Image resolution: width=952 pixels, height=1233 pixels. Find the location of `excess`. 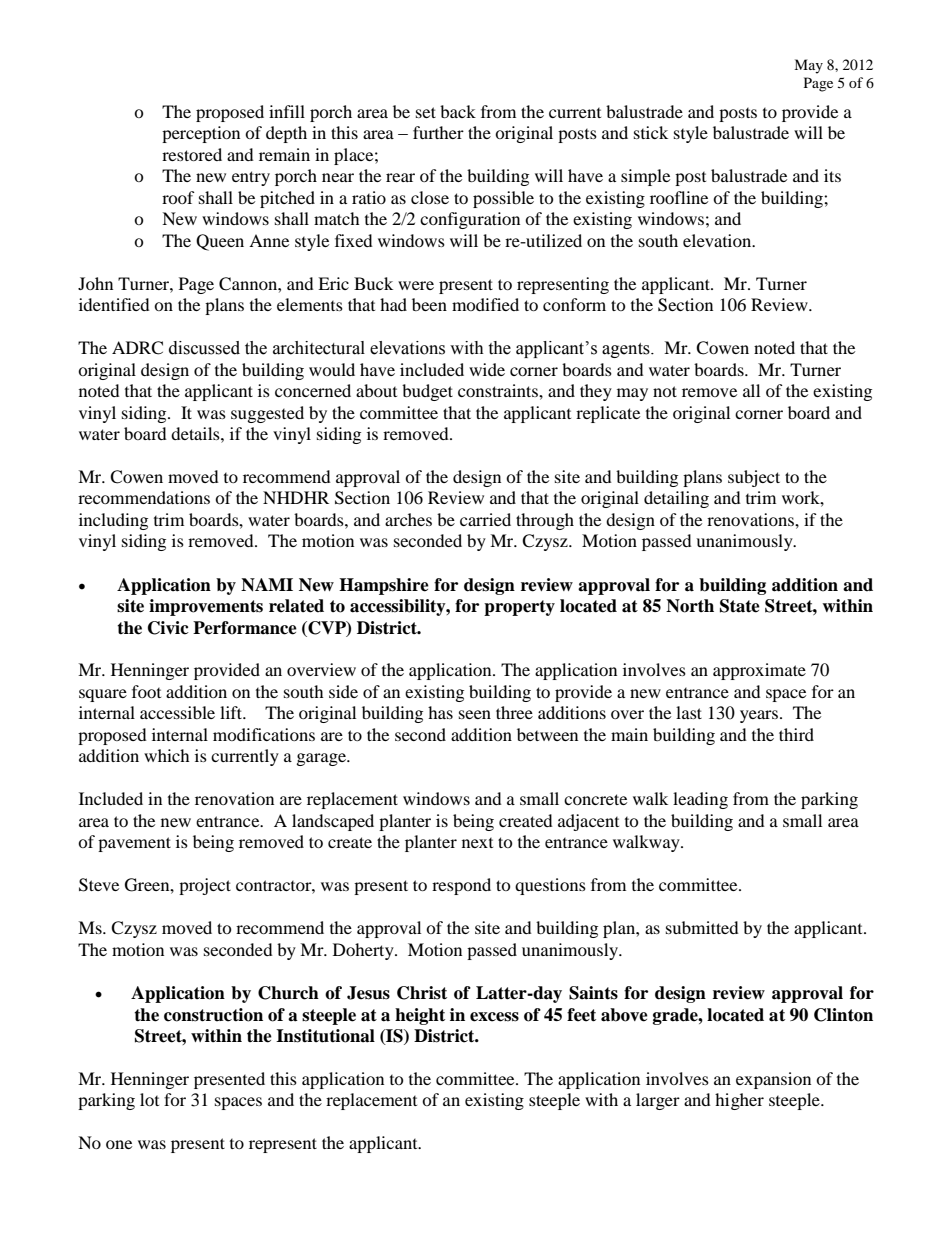

excess is located at coordinates (494, 1017).
